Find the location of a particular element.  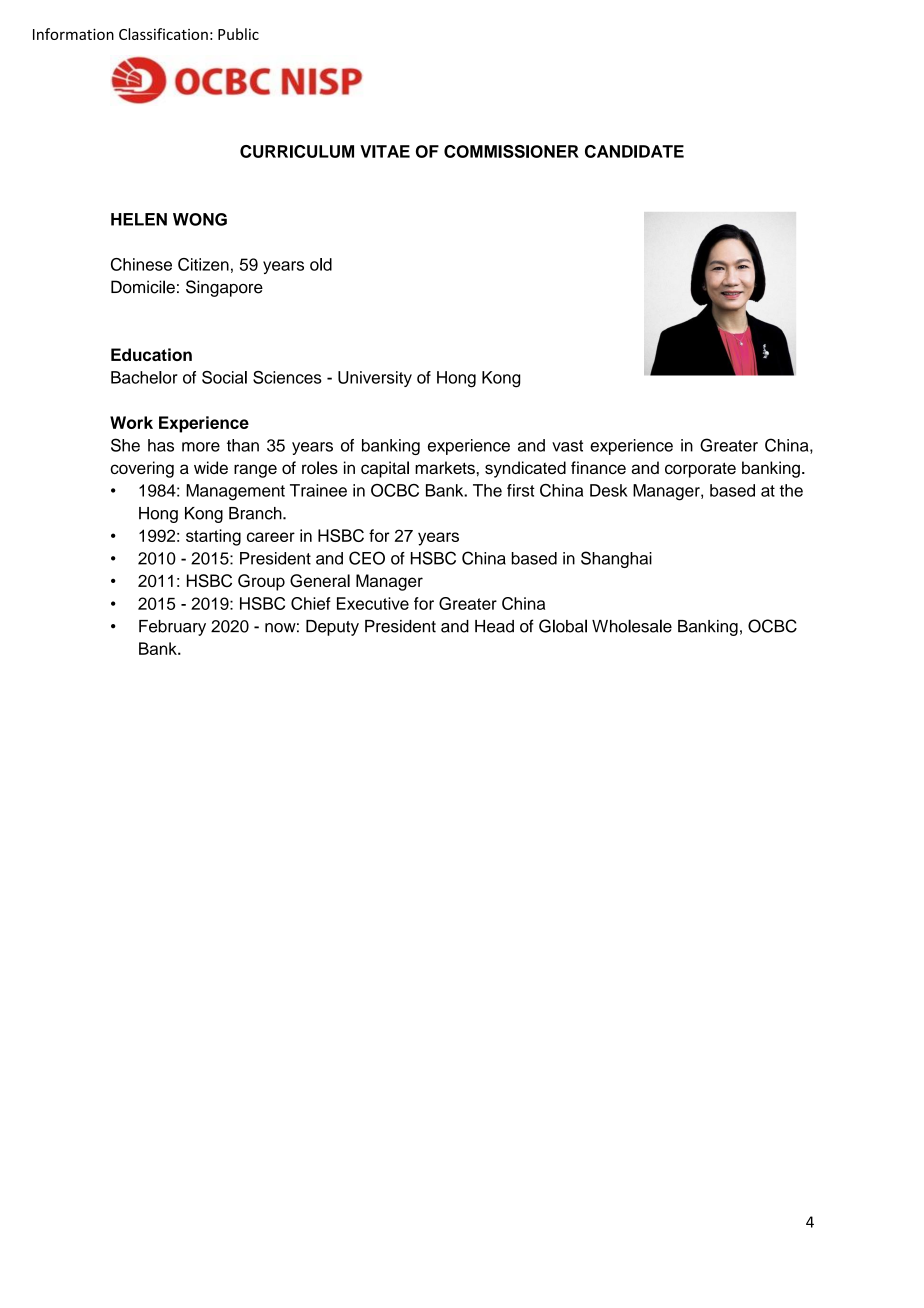

capital is located at coordinates (385, 469).
